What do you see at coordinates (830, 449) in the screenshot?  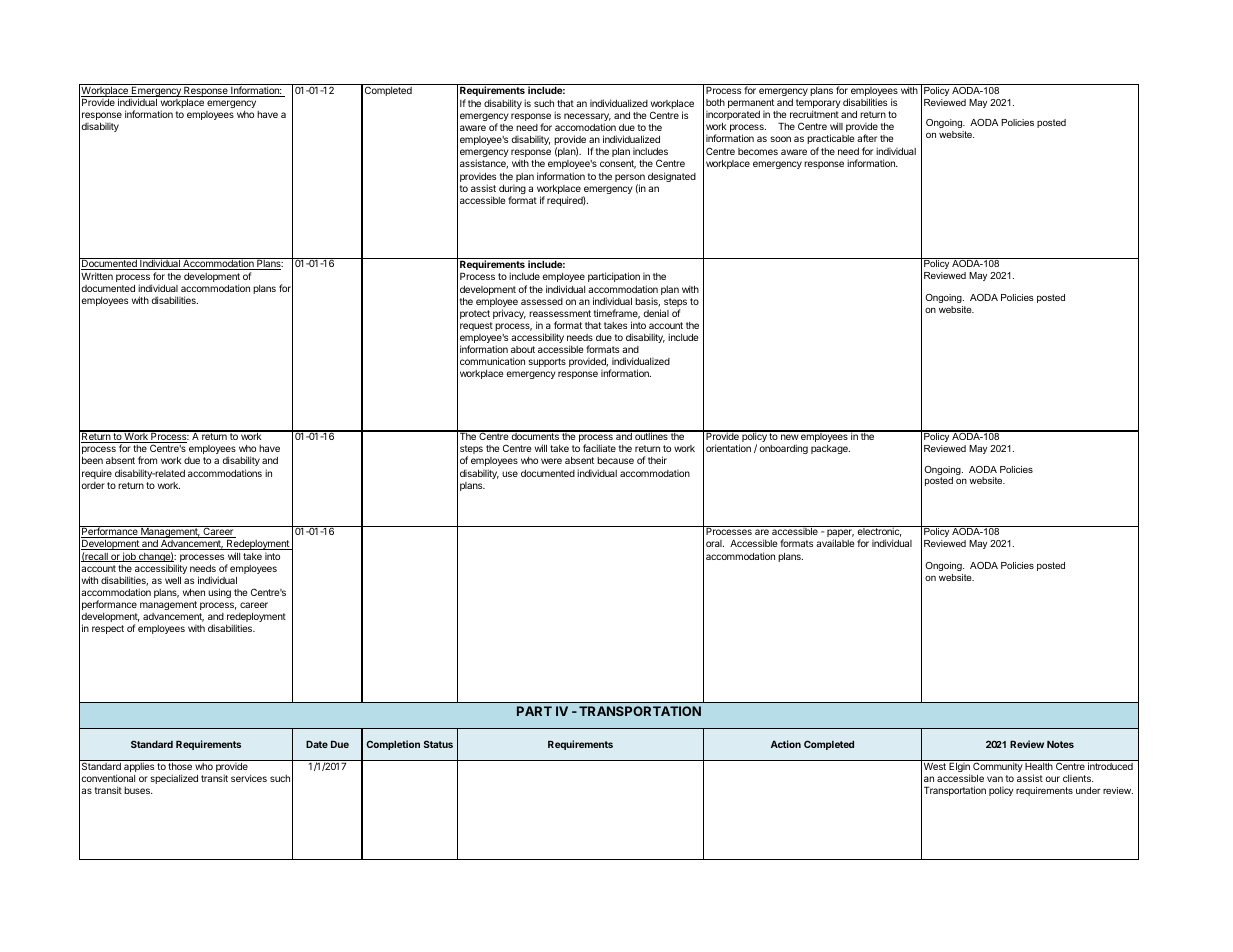 I see `package` at bounding box center [830, 449].
